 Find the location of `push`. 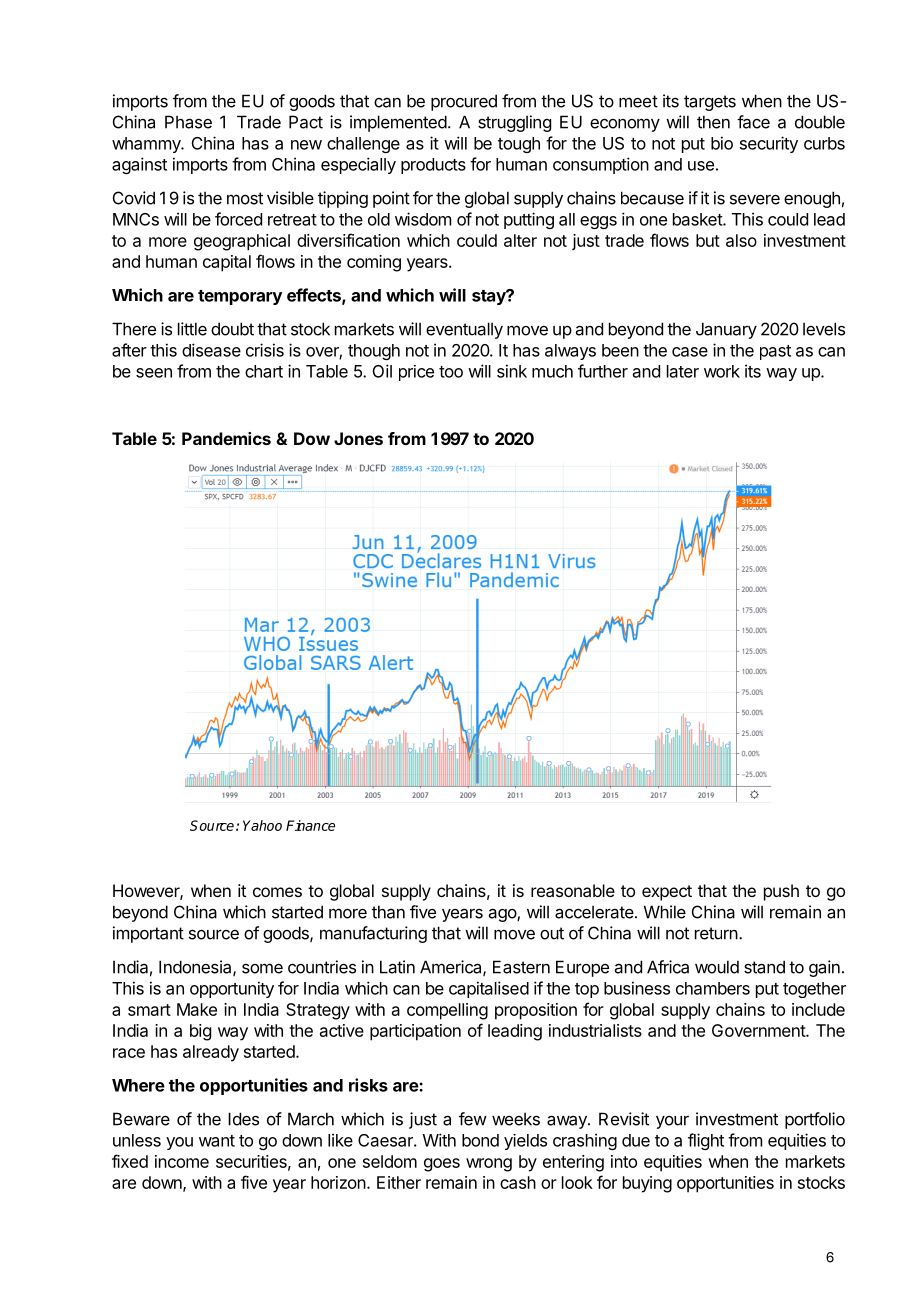

push is located at coordinates (781, 892).
